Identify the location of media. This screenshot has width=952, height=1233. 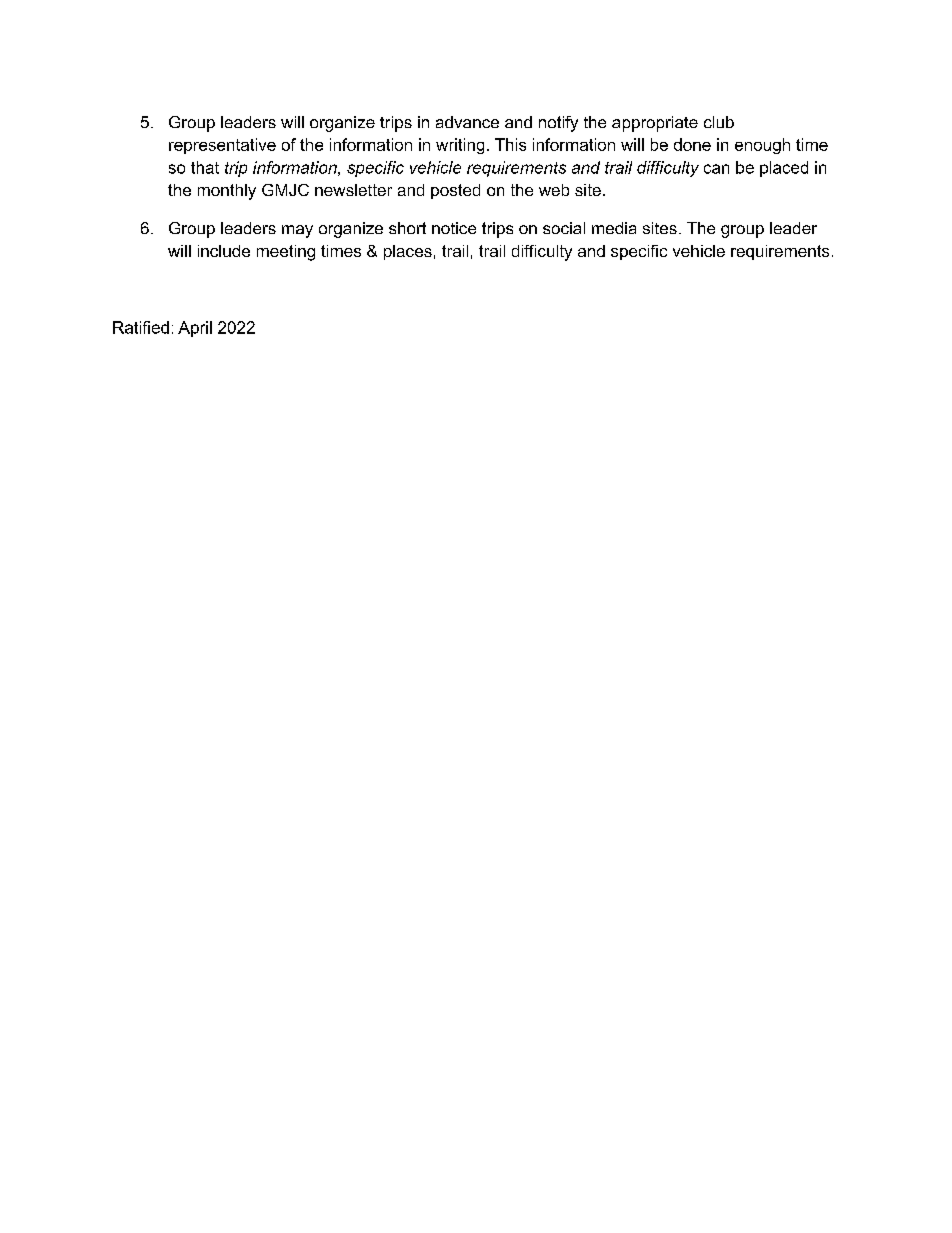
(614, 228).
